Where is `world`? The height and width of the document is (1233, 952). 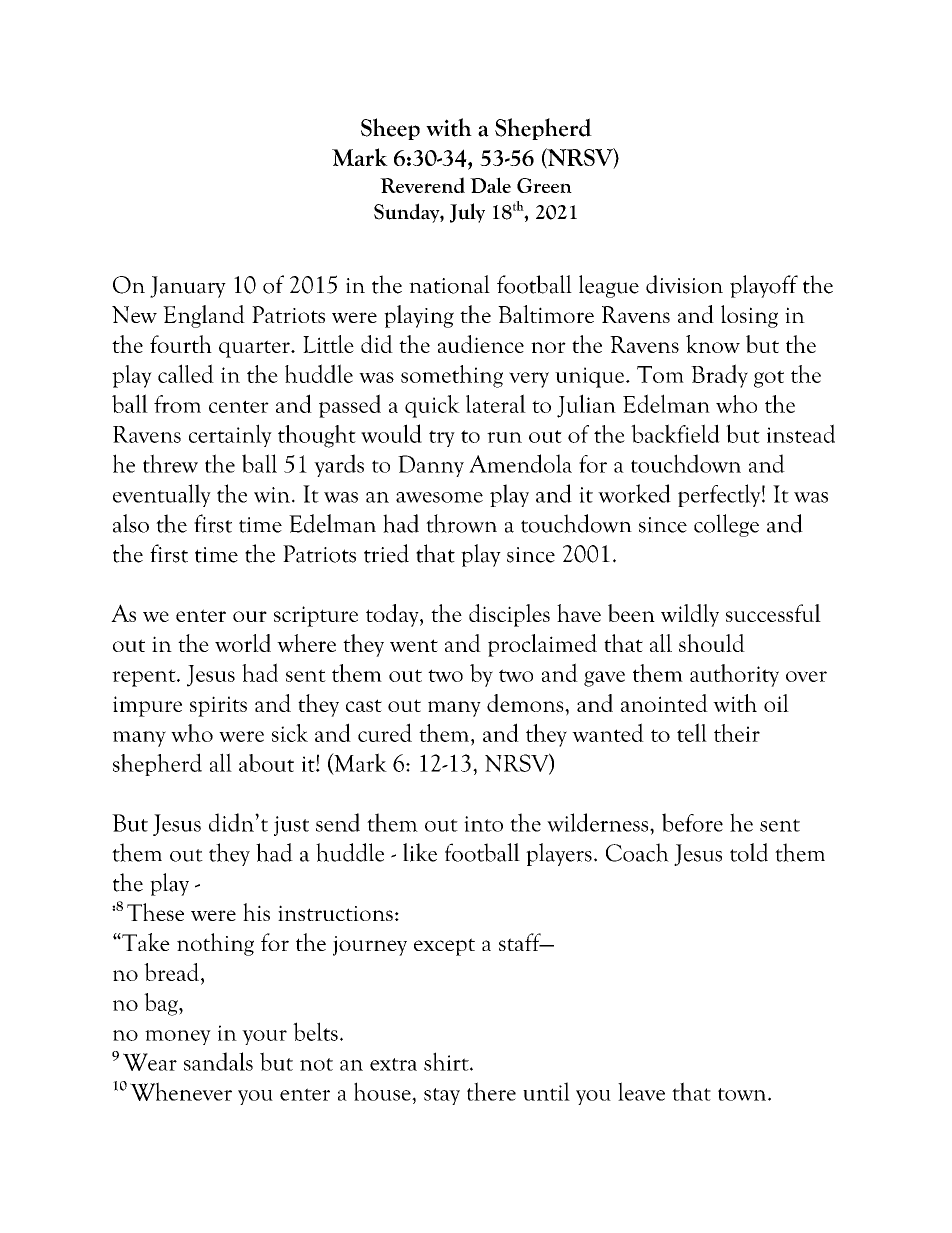
world is located at coordinates (243, 643).
